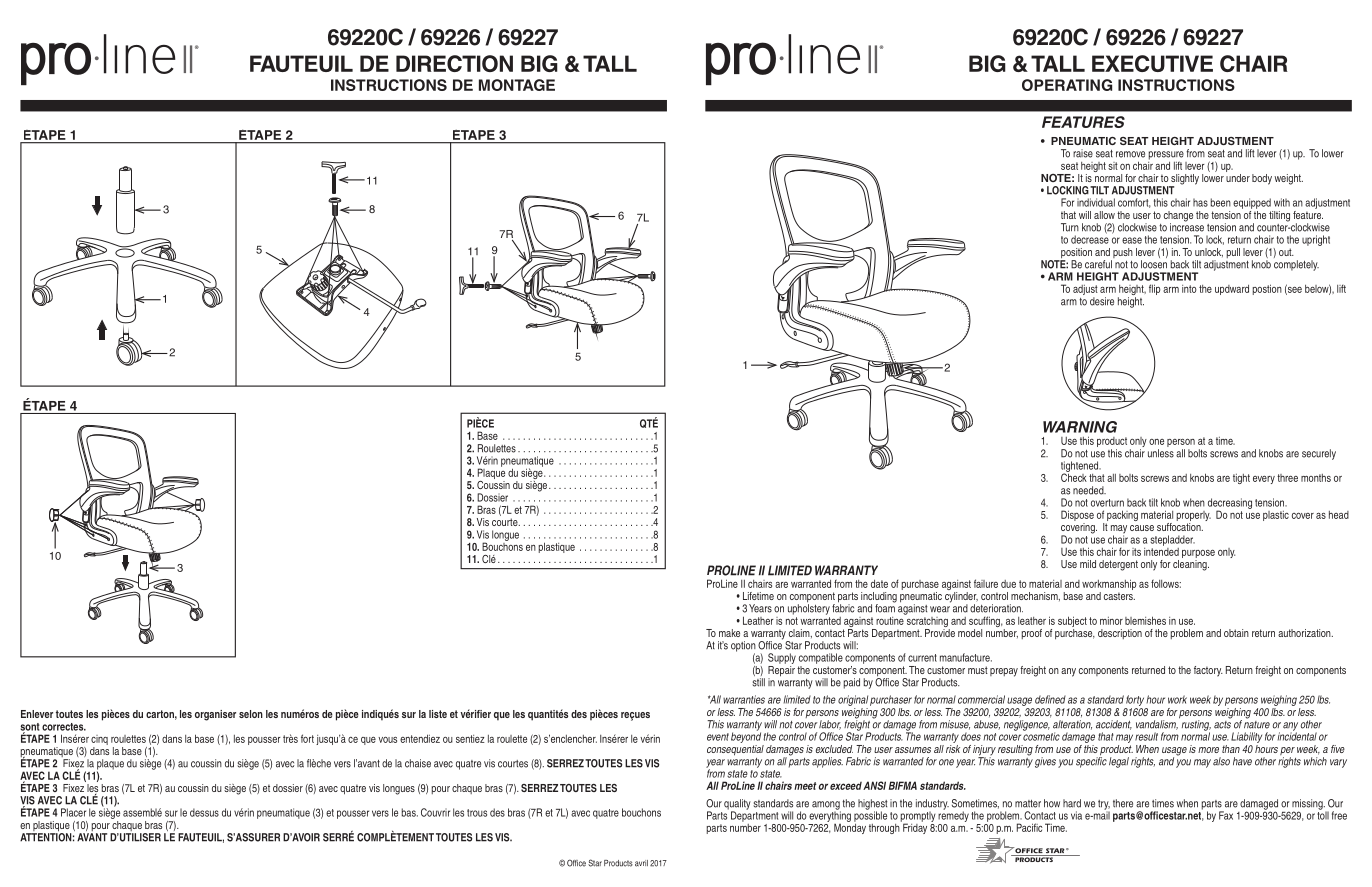  What do you see at coordinates (641, 863) in the document?
I see `avril` at bounding box center [641, 863].
